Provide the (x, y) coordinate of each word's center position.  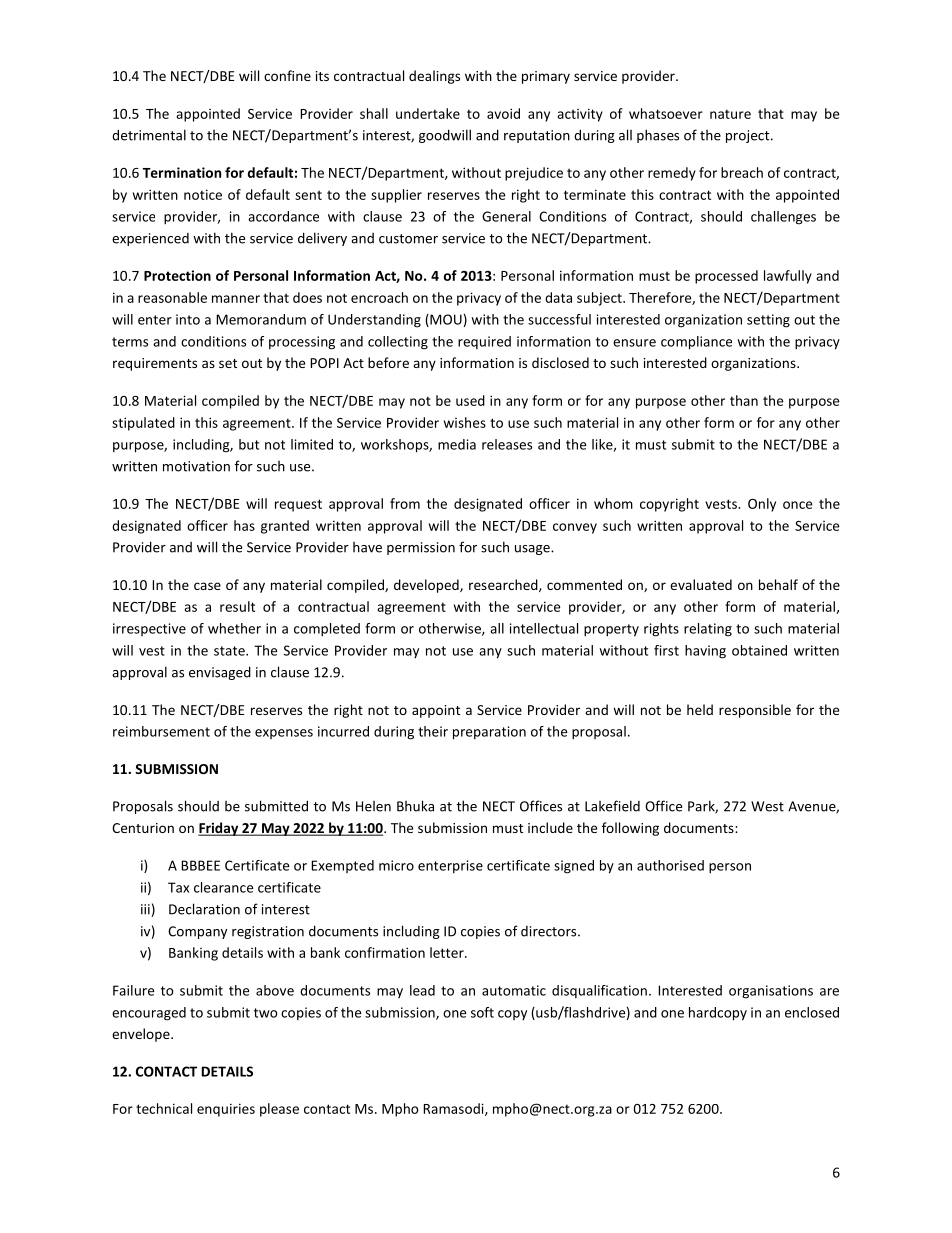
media (457, 444)
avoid (503, 113)
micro (396, 865)
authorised (670, 865)
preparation (489, 733)
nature (730, 114)
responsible (755, 711)
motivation (196, 466)
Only (762, 505)
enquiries (226, 1110)
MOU (445, 320)
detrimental (149, 135)
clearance (223, 887)
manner (236, 299)
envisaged (220, 673)
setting (768, 321)
